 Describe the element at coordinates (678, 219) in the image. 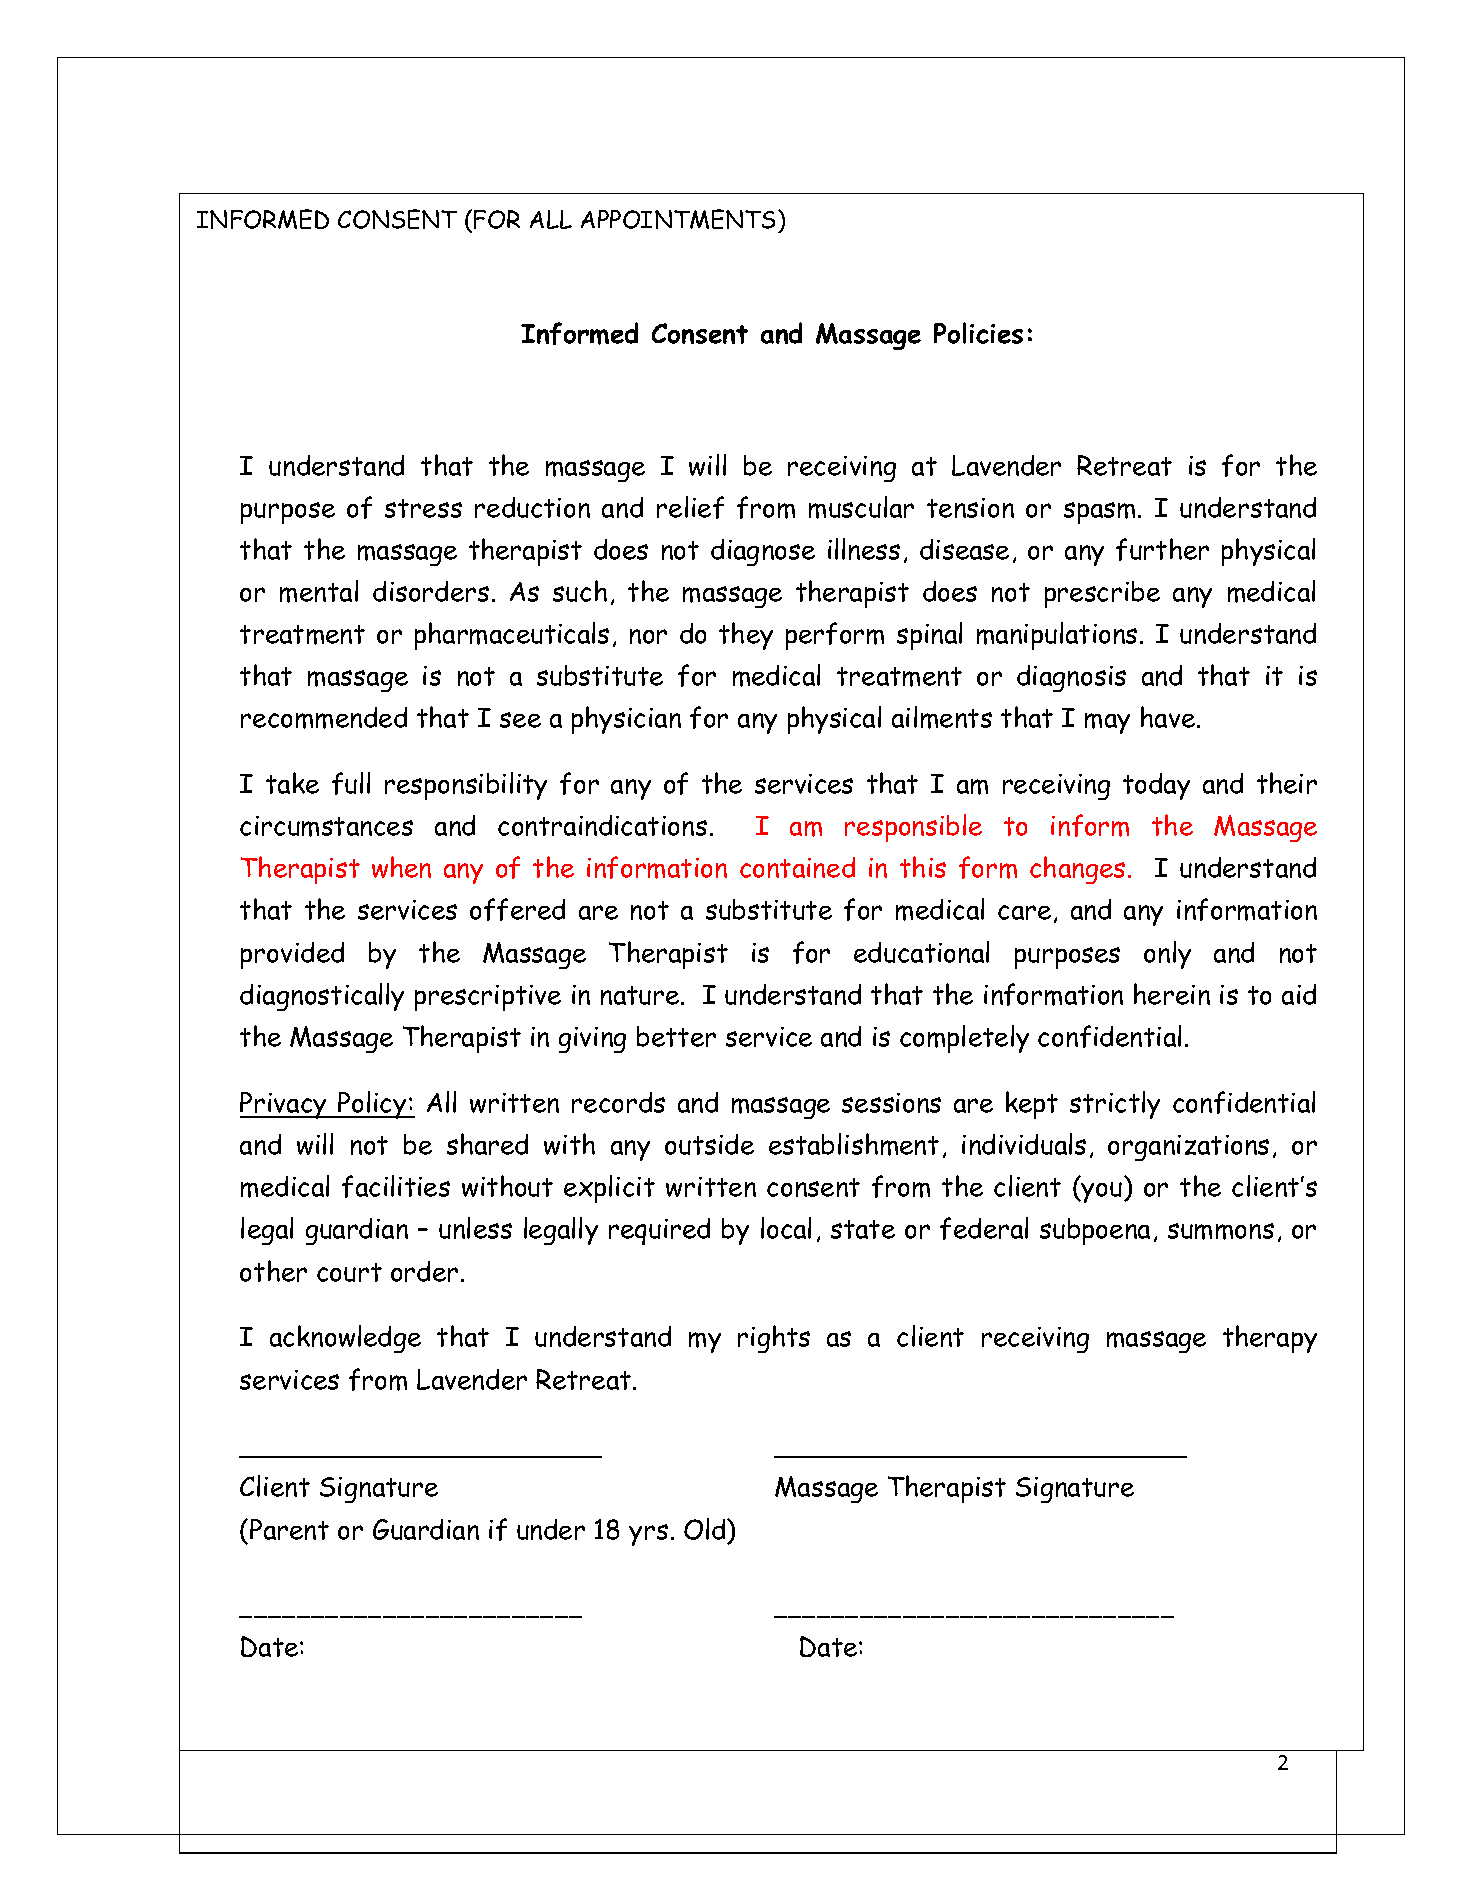

I see `APPOINTMENTS` at that location.
